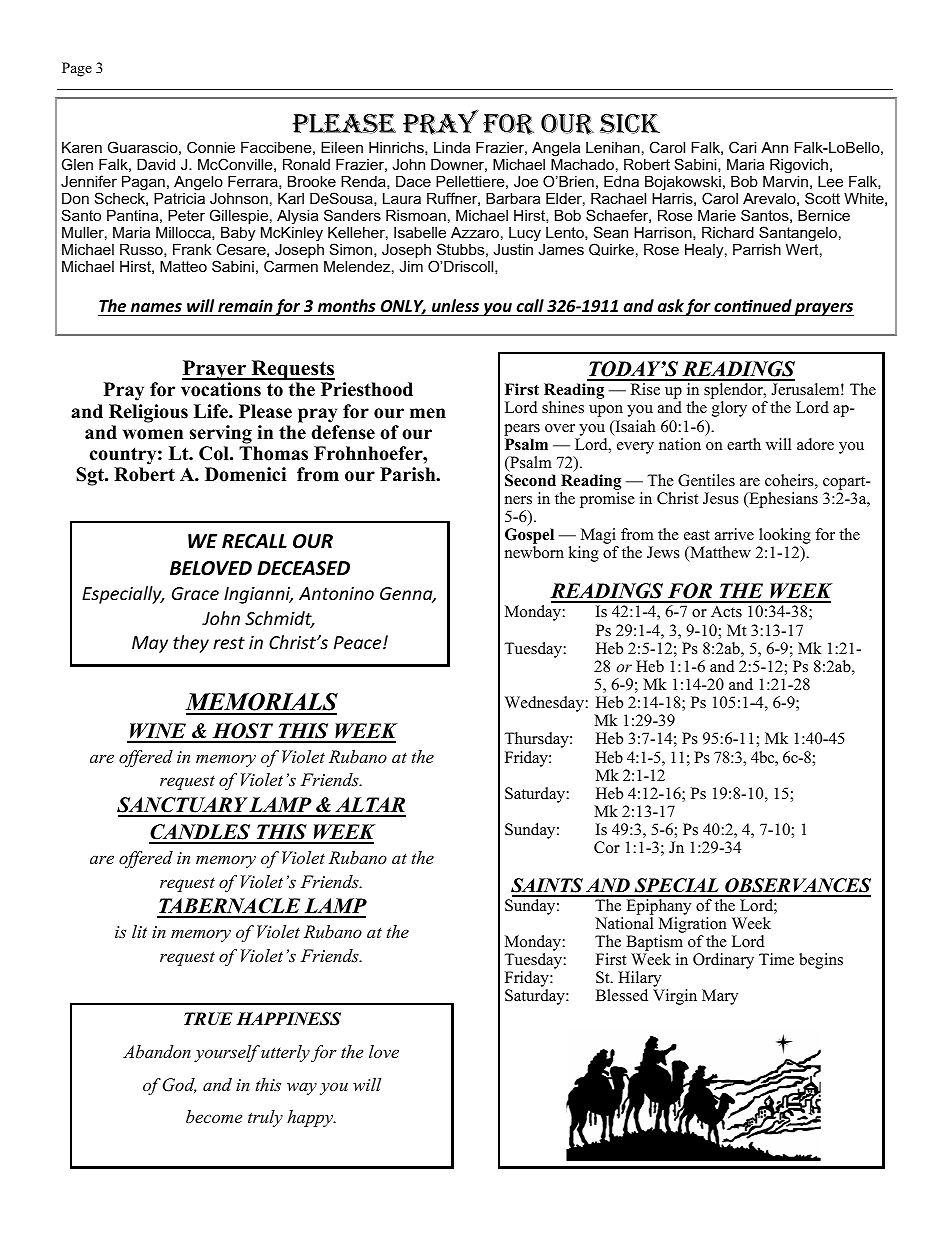  What do you see at coordinates (179, 1085) in the image?
I see `God` at bounding box center [179, 1085].
